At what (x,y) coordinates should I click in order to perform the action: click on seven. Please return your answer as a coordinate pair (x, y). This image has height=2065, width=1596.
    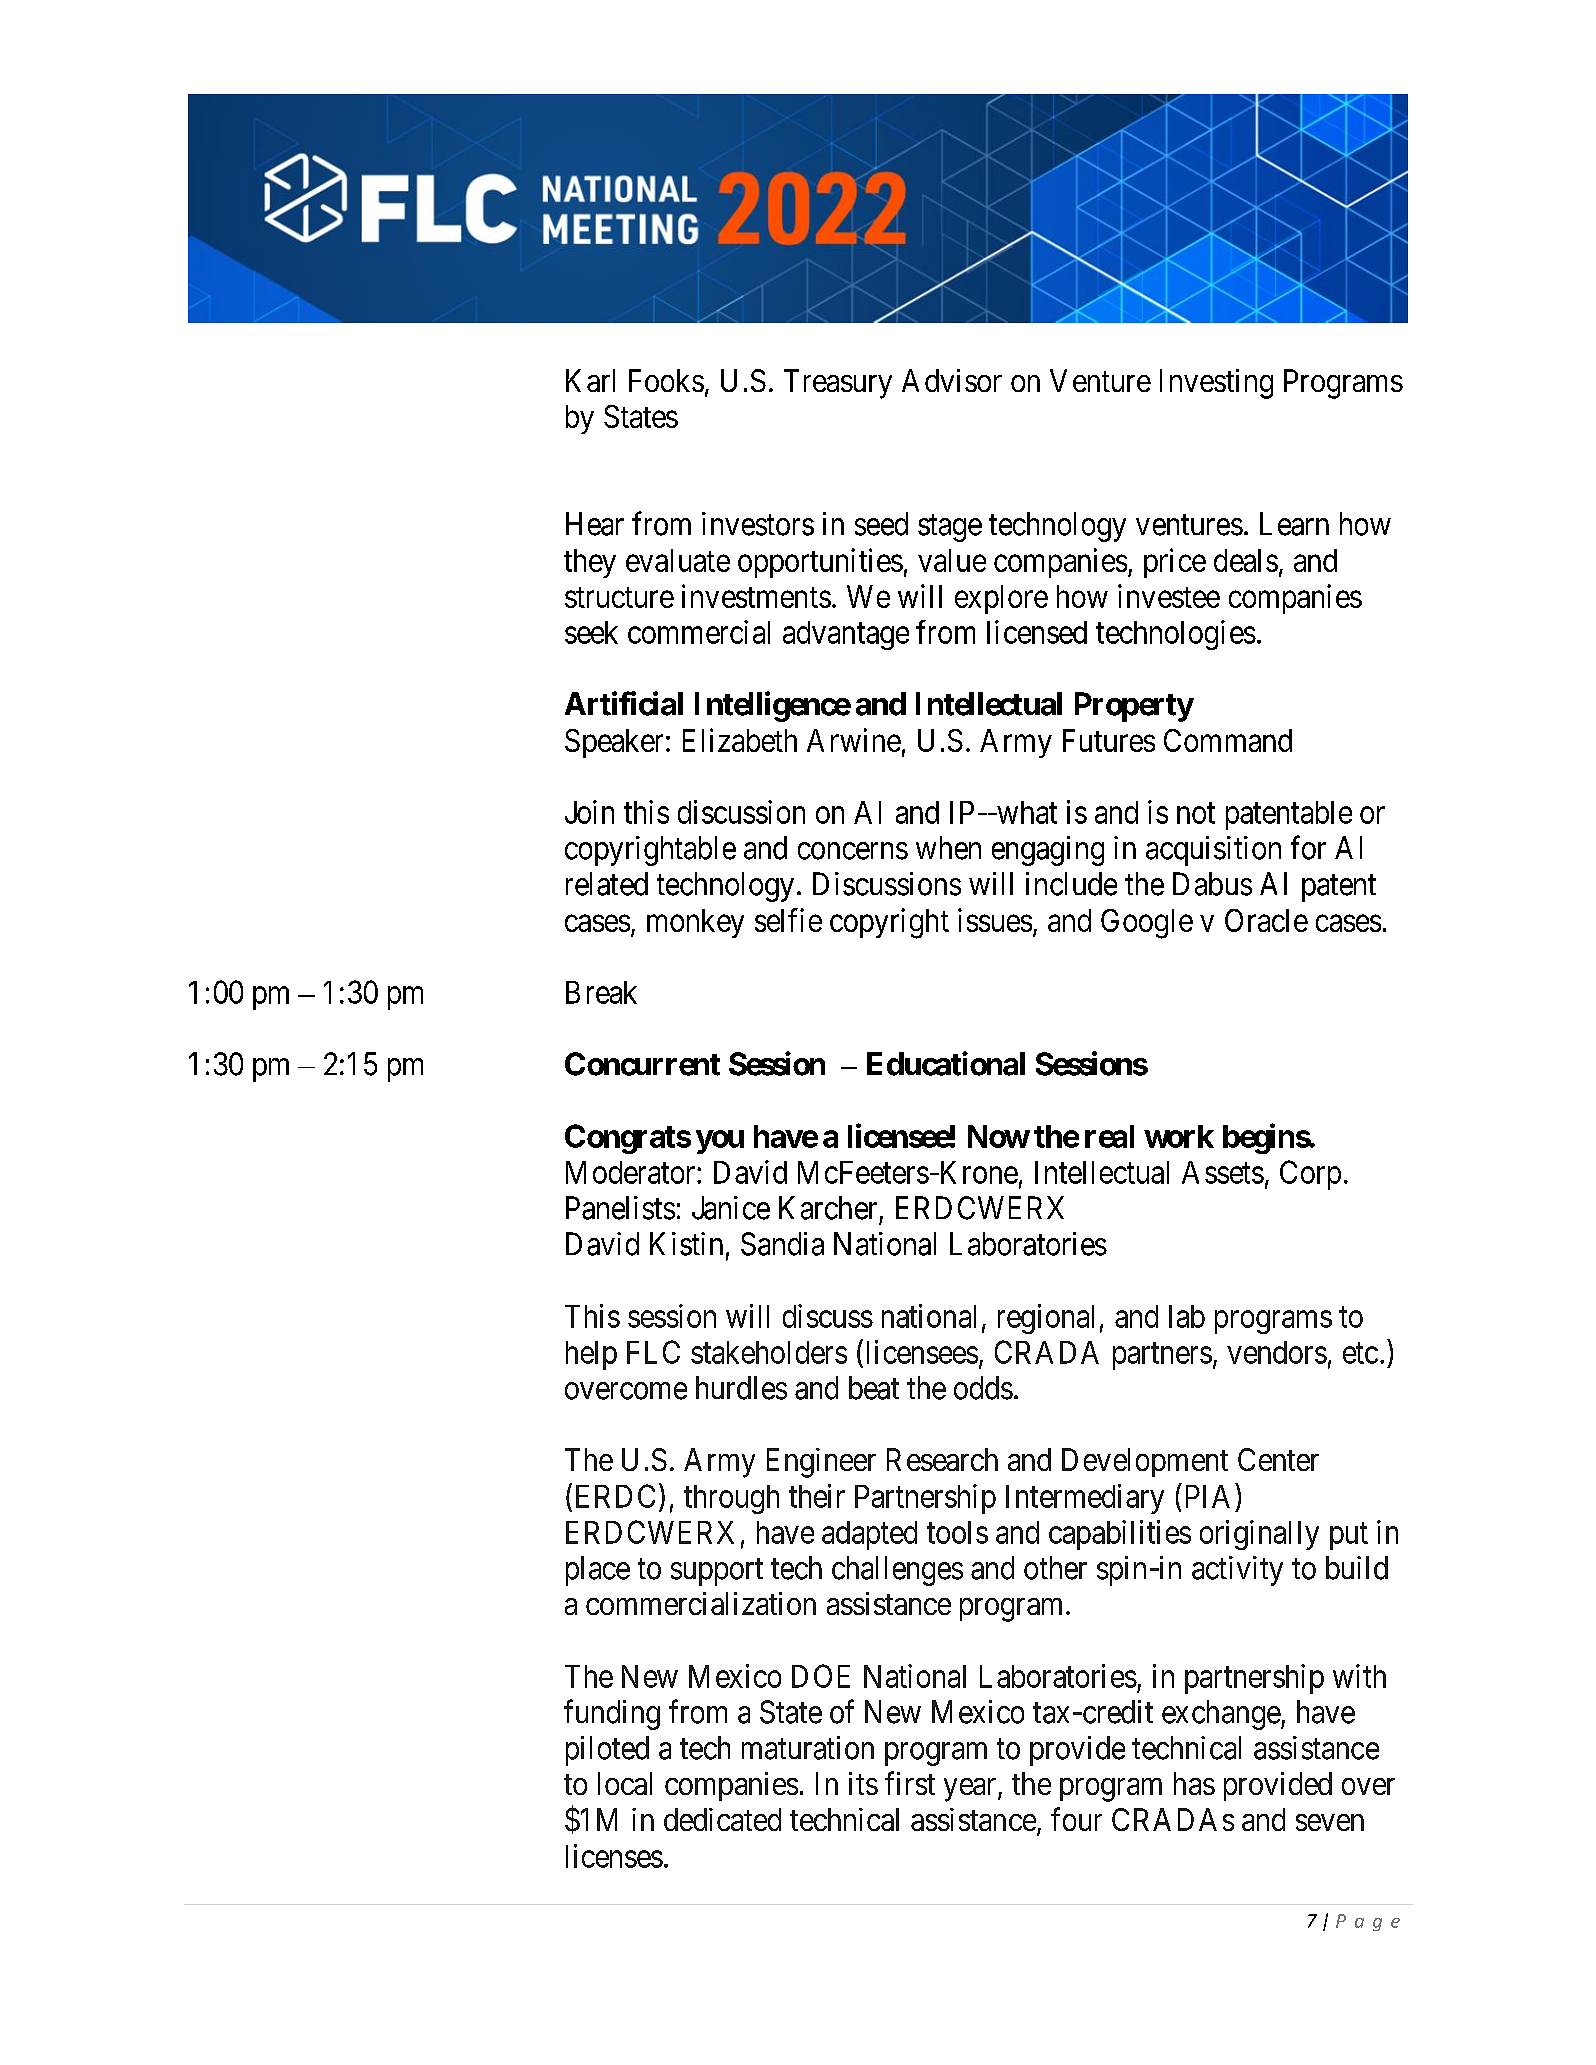
    Looking at the image, I should click on (1330, 1822).
